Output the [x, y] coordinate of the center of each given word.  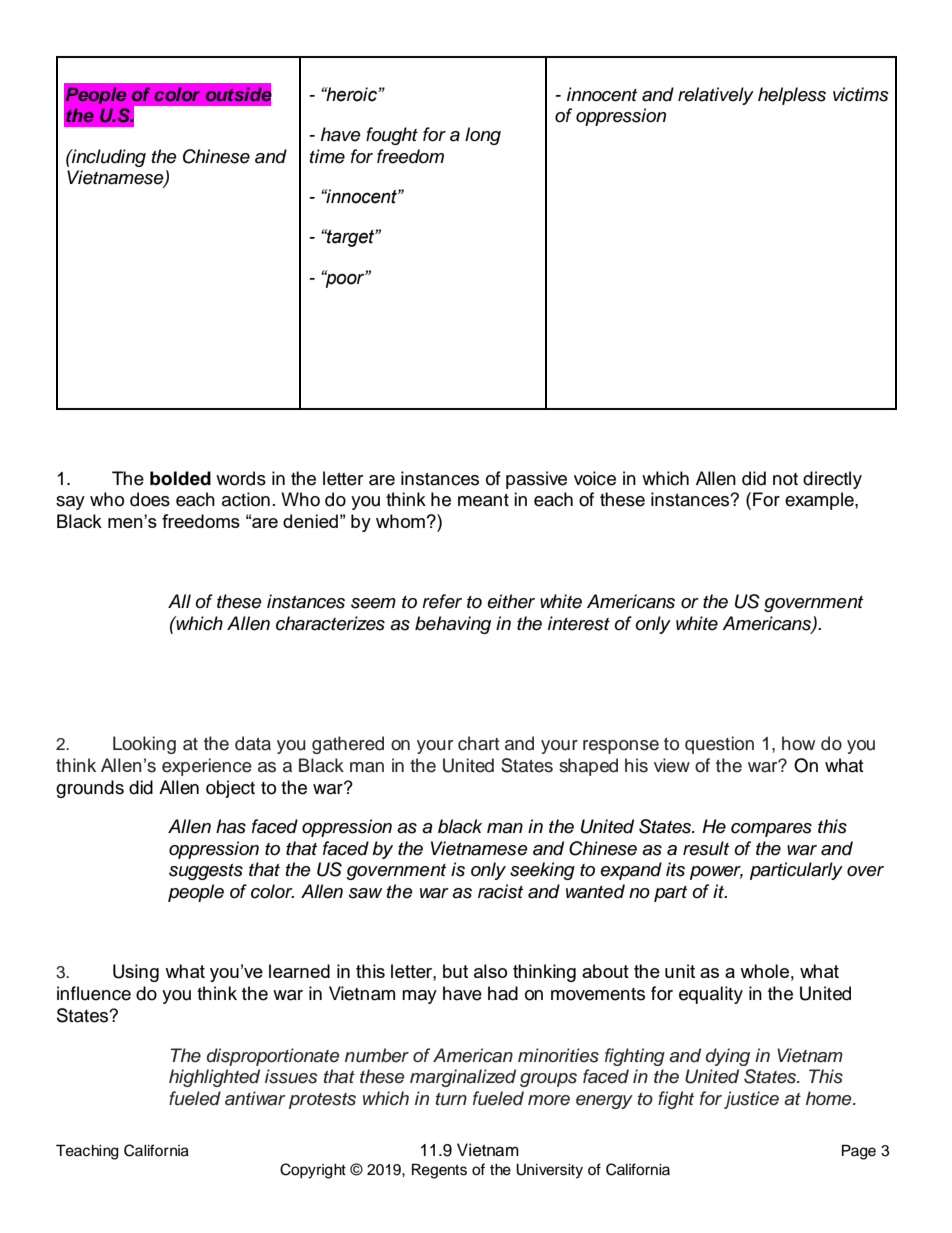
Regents [439, 1171]
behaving [453, 625]
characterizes [330, 623]
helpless [792, 96]
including [108, 158]
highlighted [214, 1078]
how [798, 743]
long [483, 136]
